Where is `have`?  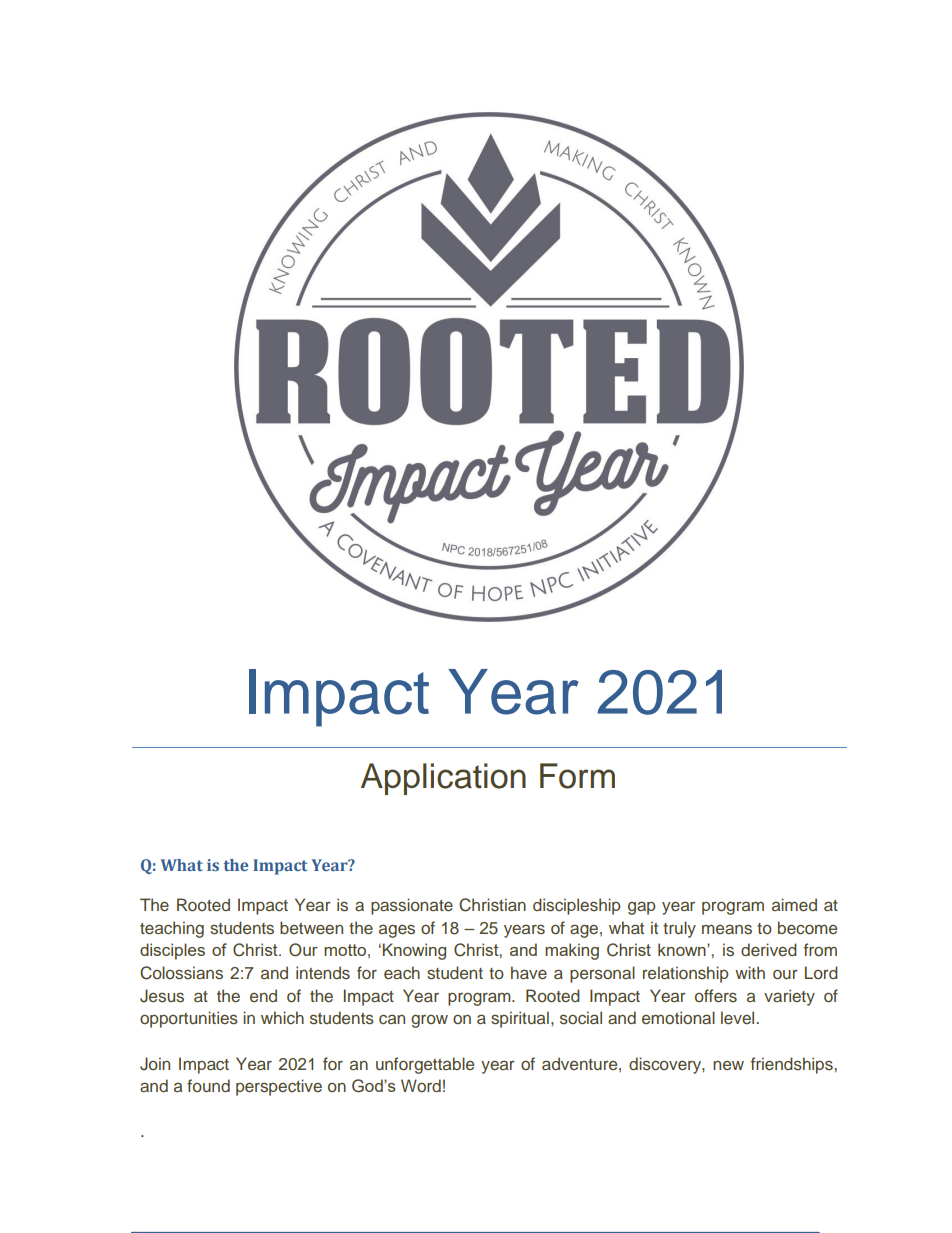 have is located at coordinates (529, 972).
